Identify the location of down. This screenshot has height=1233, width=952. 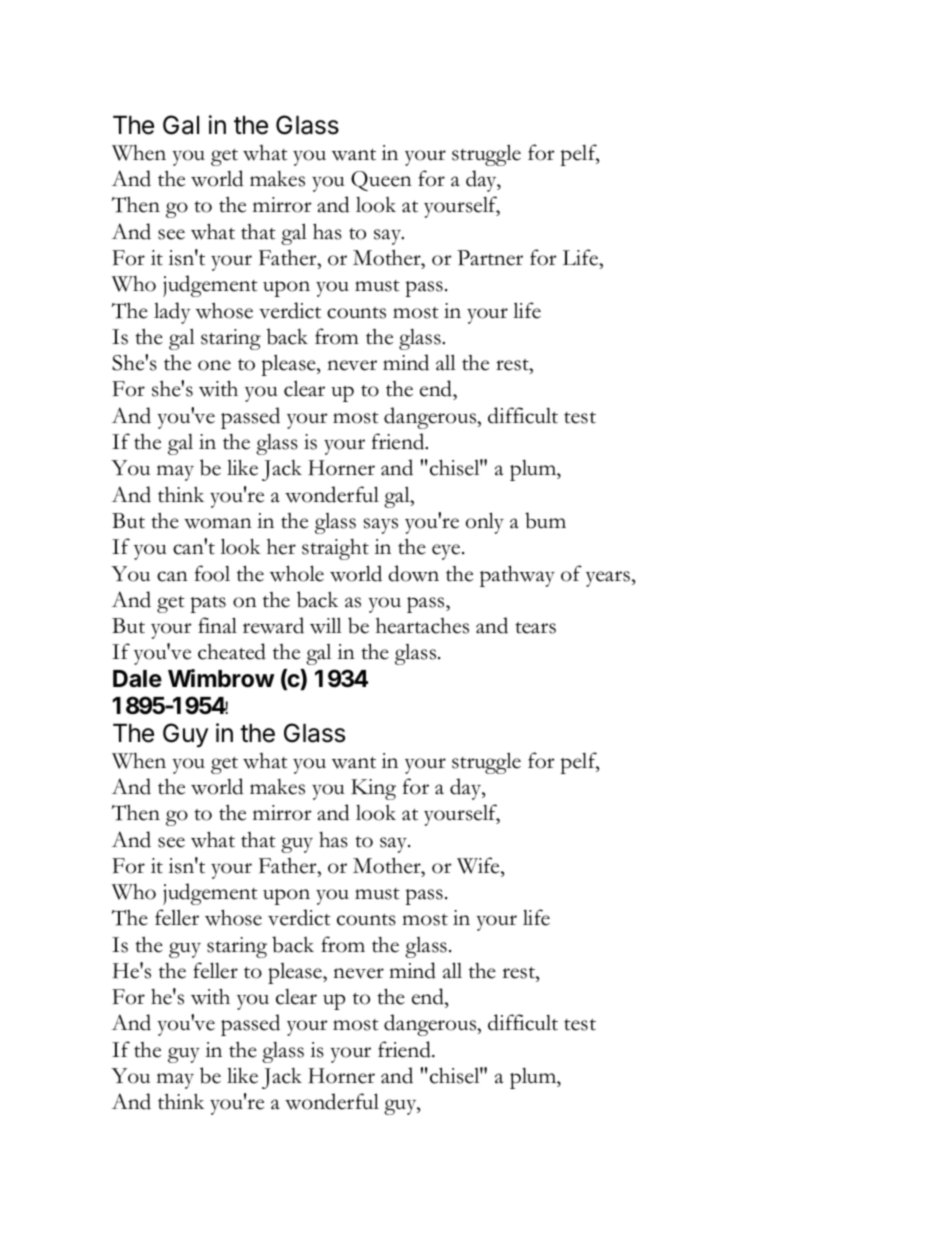
(413, 573).
